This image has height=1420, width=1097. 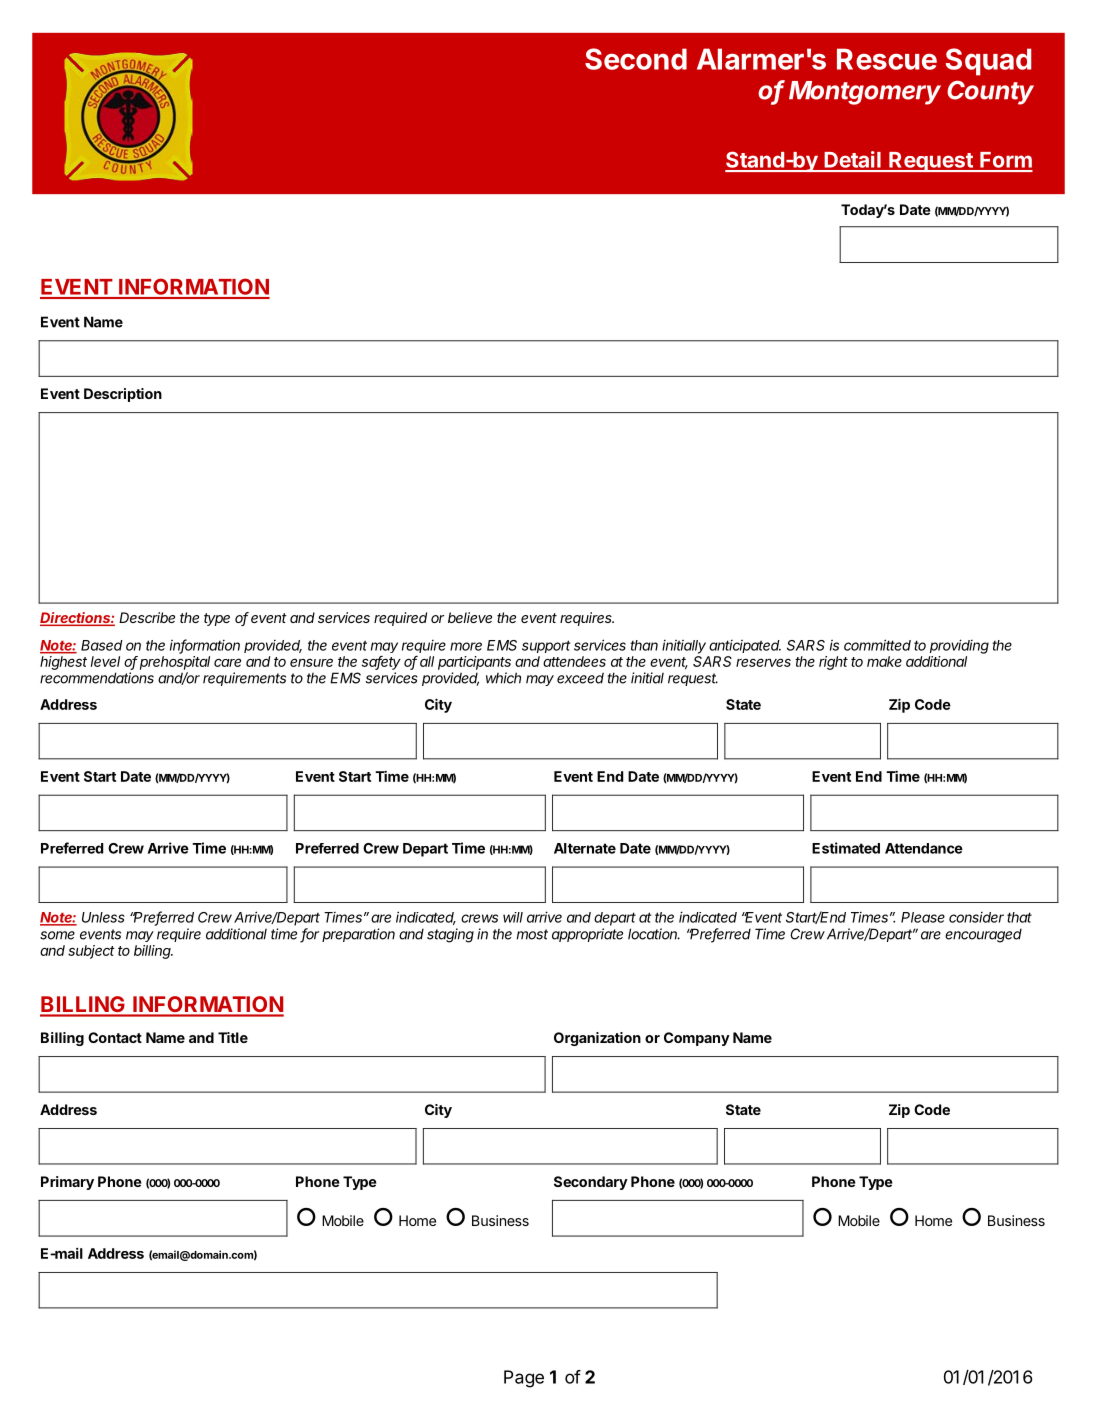 I want to click on Rescue, so click(x=887, y=59).
